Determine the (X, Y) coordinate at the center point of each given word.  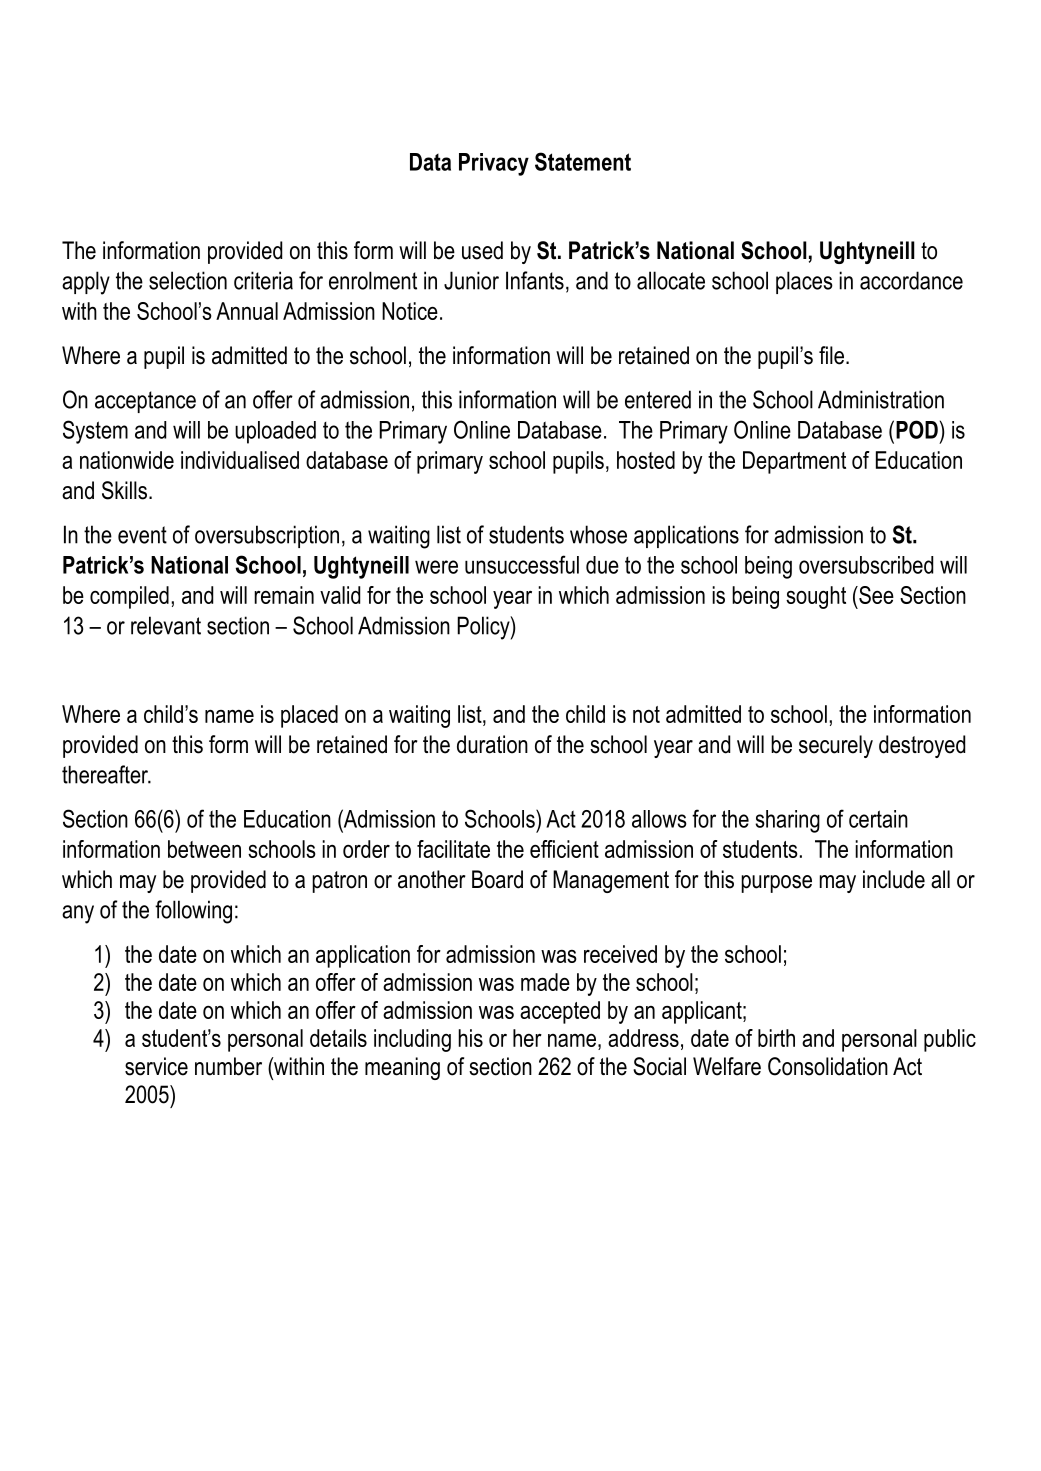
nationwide (127, 460)
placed (309, 716)
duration (492, 744)
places (804, 282)
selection (188, 280)
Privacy (494, 164)
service (156, 1066)
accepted (560, 1012)
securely (836, 746)
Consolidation (828, 1066)
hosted (646, 460)
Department (794, 462)
